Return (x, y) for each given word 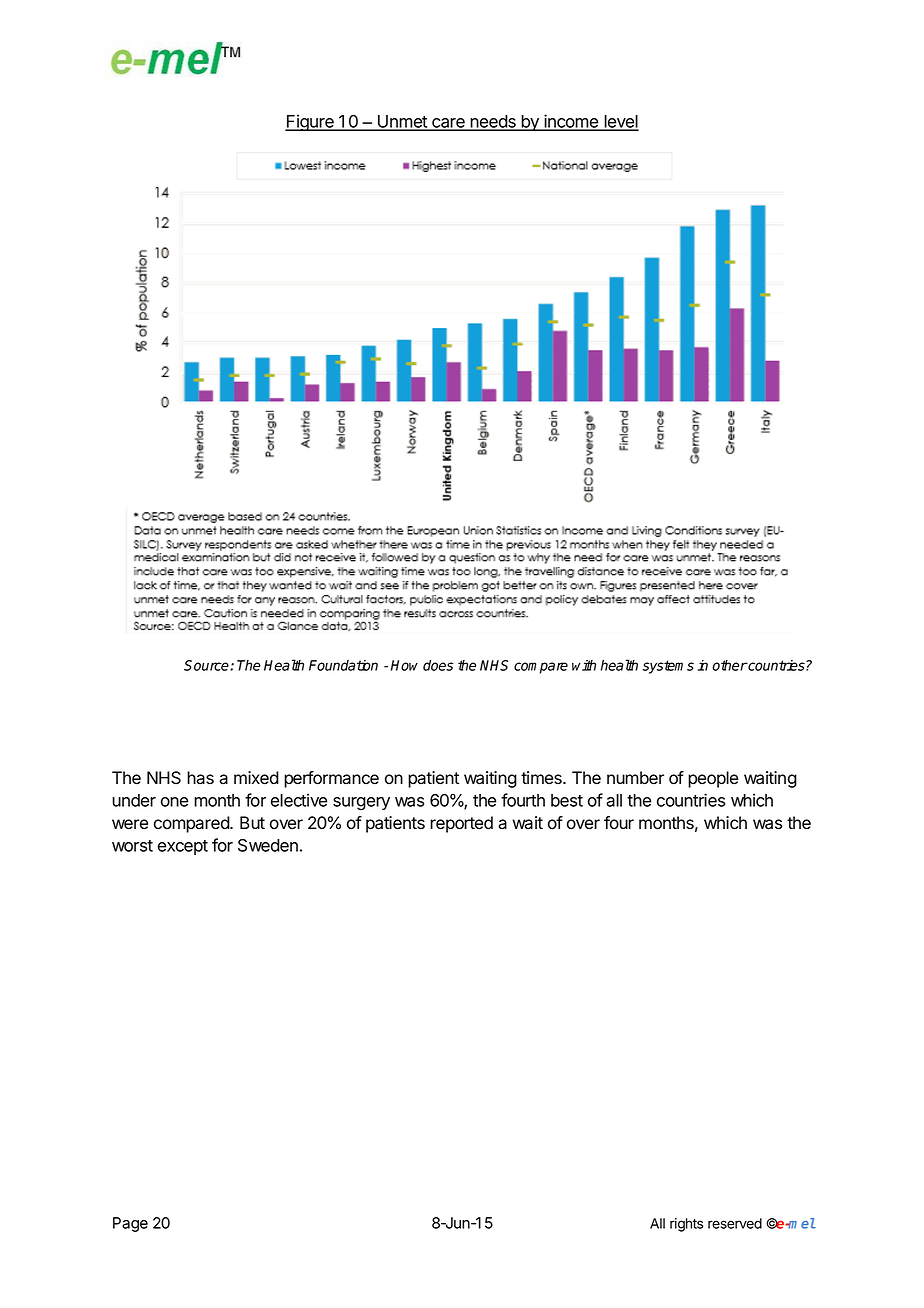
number (635, 778)
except (183, 847)
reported (461, 824)
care (448, 124)
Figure (310, 123)
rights (686, 1225)
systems (668, 667)
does (438, 665)
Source (207, 665)
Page (130, 1224)
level (620, 122)
